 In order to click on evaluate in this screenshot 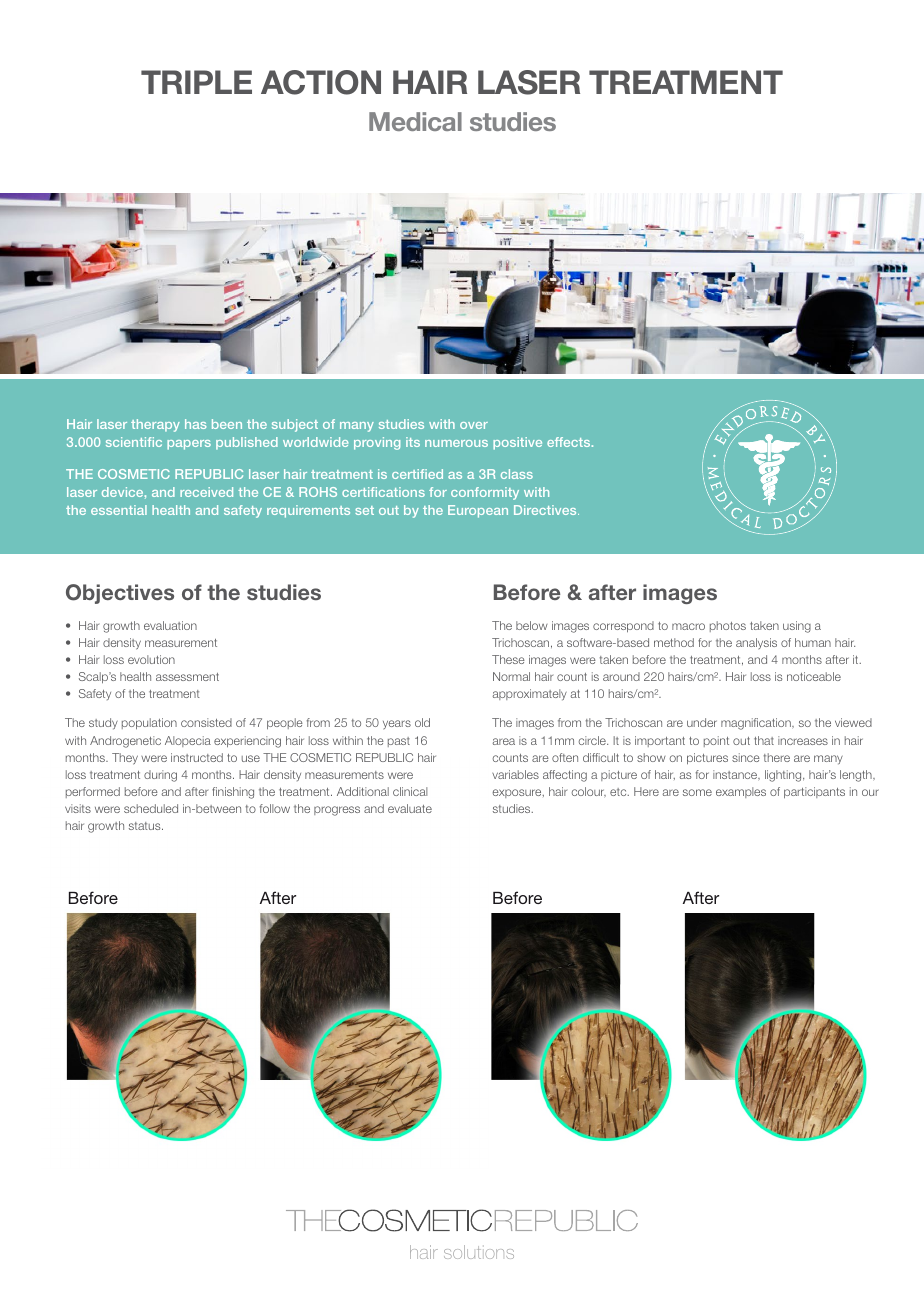, I will do `click(410, 808)`.
